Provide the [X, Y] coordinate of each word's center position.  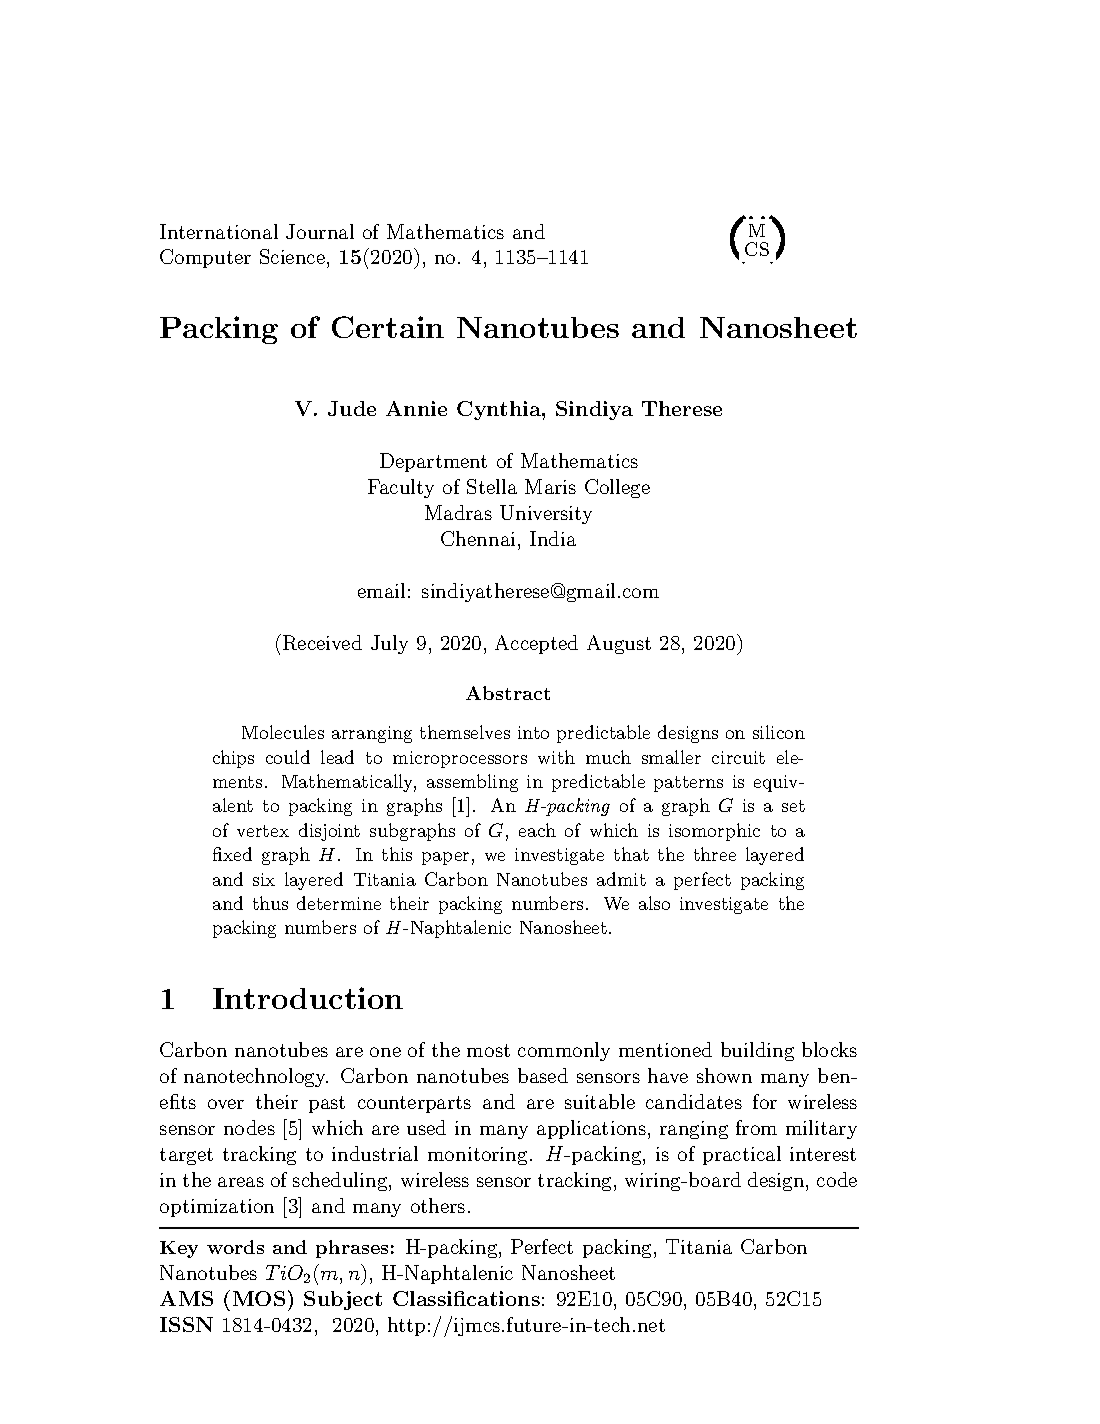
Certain [388, 327]
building [757, 1051]
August [619, 644]
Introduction [308, 998]
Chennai [478, 538]
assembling [472, 783]
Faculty [401, 488]
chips [233, 759]
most [488, 1050]
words [235, 1247]
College [617, 488]
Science [292, 256]
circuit [738, 757]
